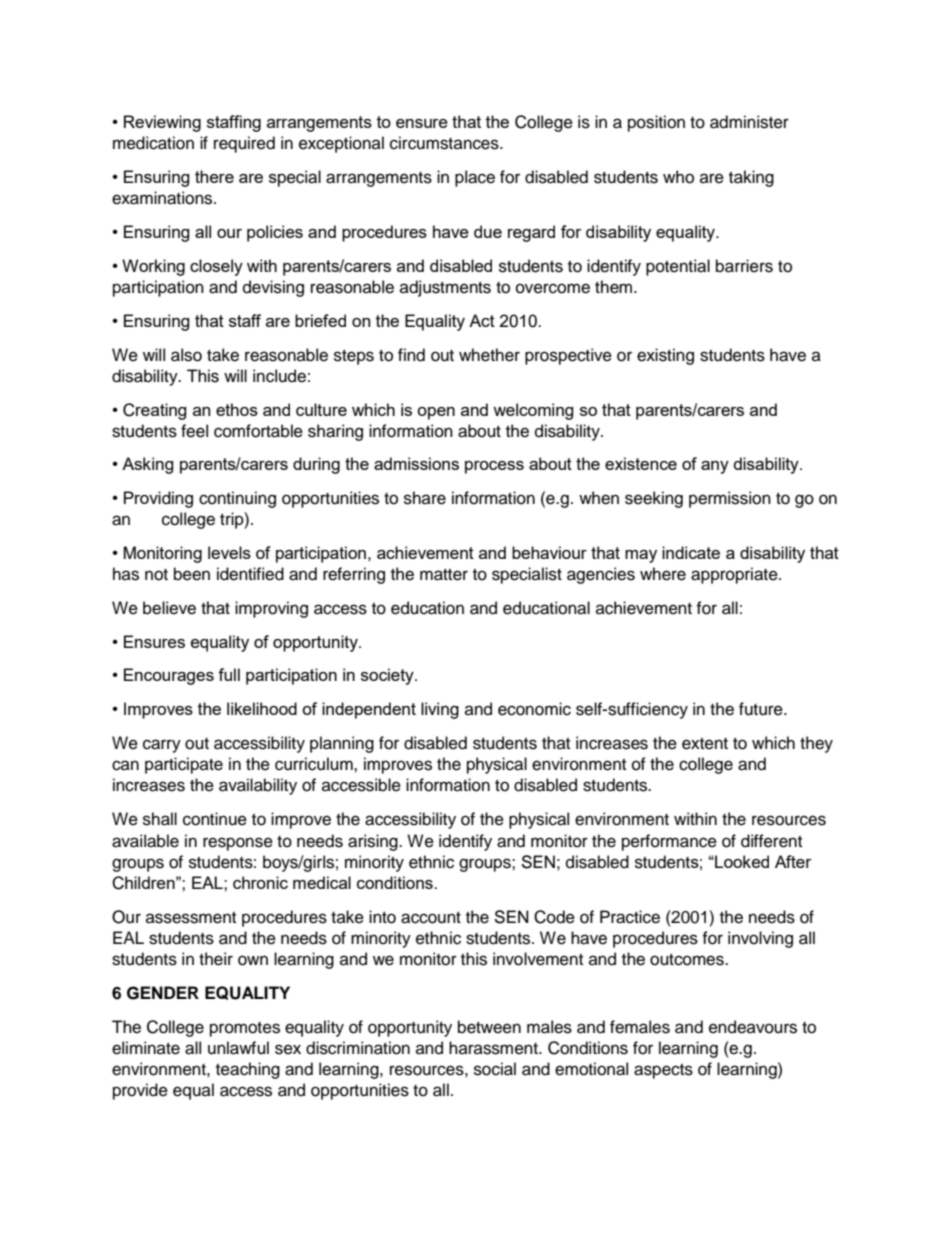 The height and width of the screenshot is (1233, 952). What do you see at coordinates (238, 1048) in the screenshot?
I see `unlawful` at bounding box center [238, 1048].
